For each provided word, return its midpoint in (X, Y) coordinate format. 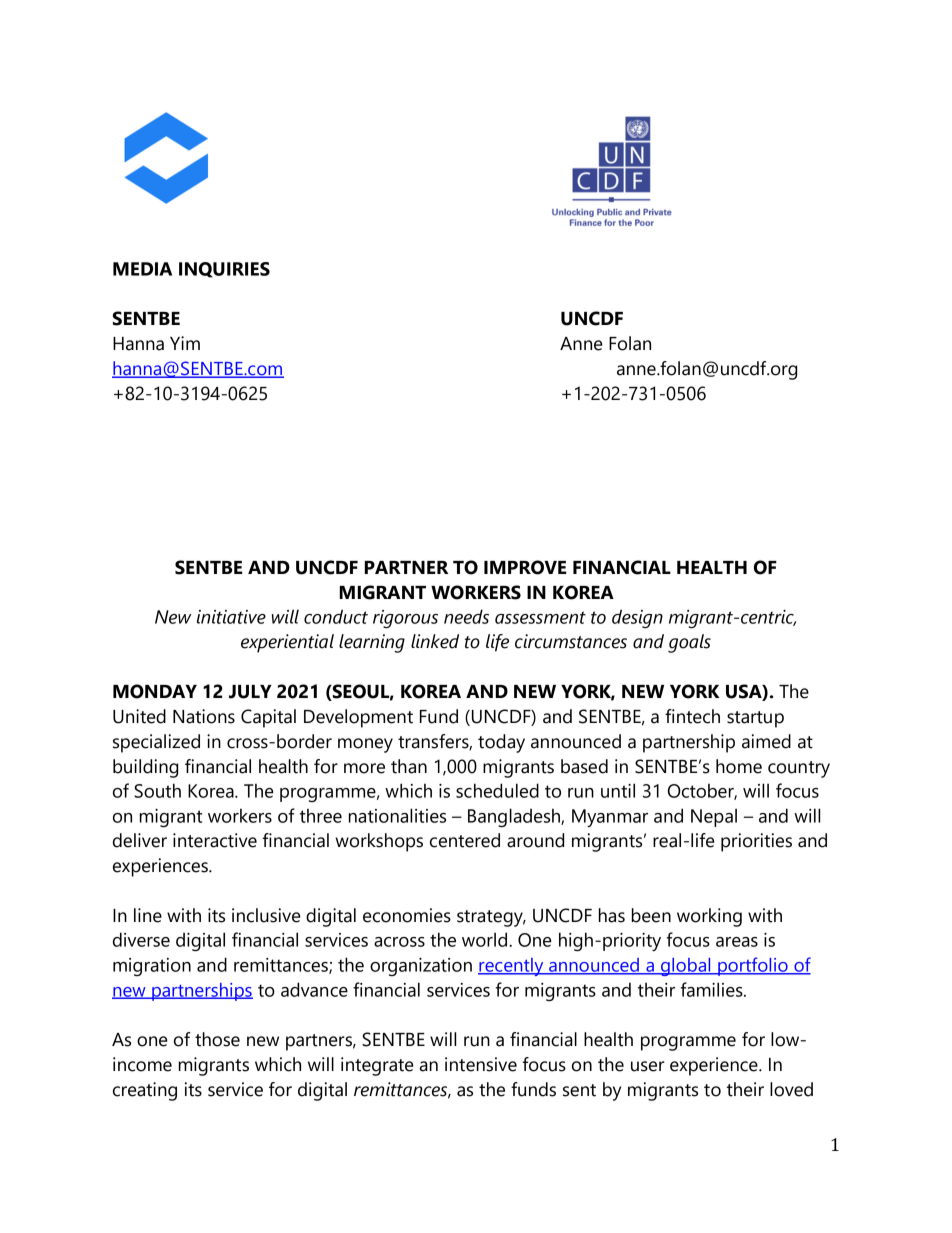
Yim (185, 343)
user (648, 1066)
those (217, 1039)
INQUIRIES (224, 270)
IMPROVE (525, 567)
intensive (481, 1064)
